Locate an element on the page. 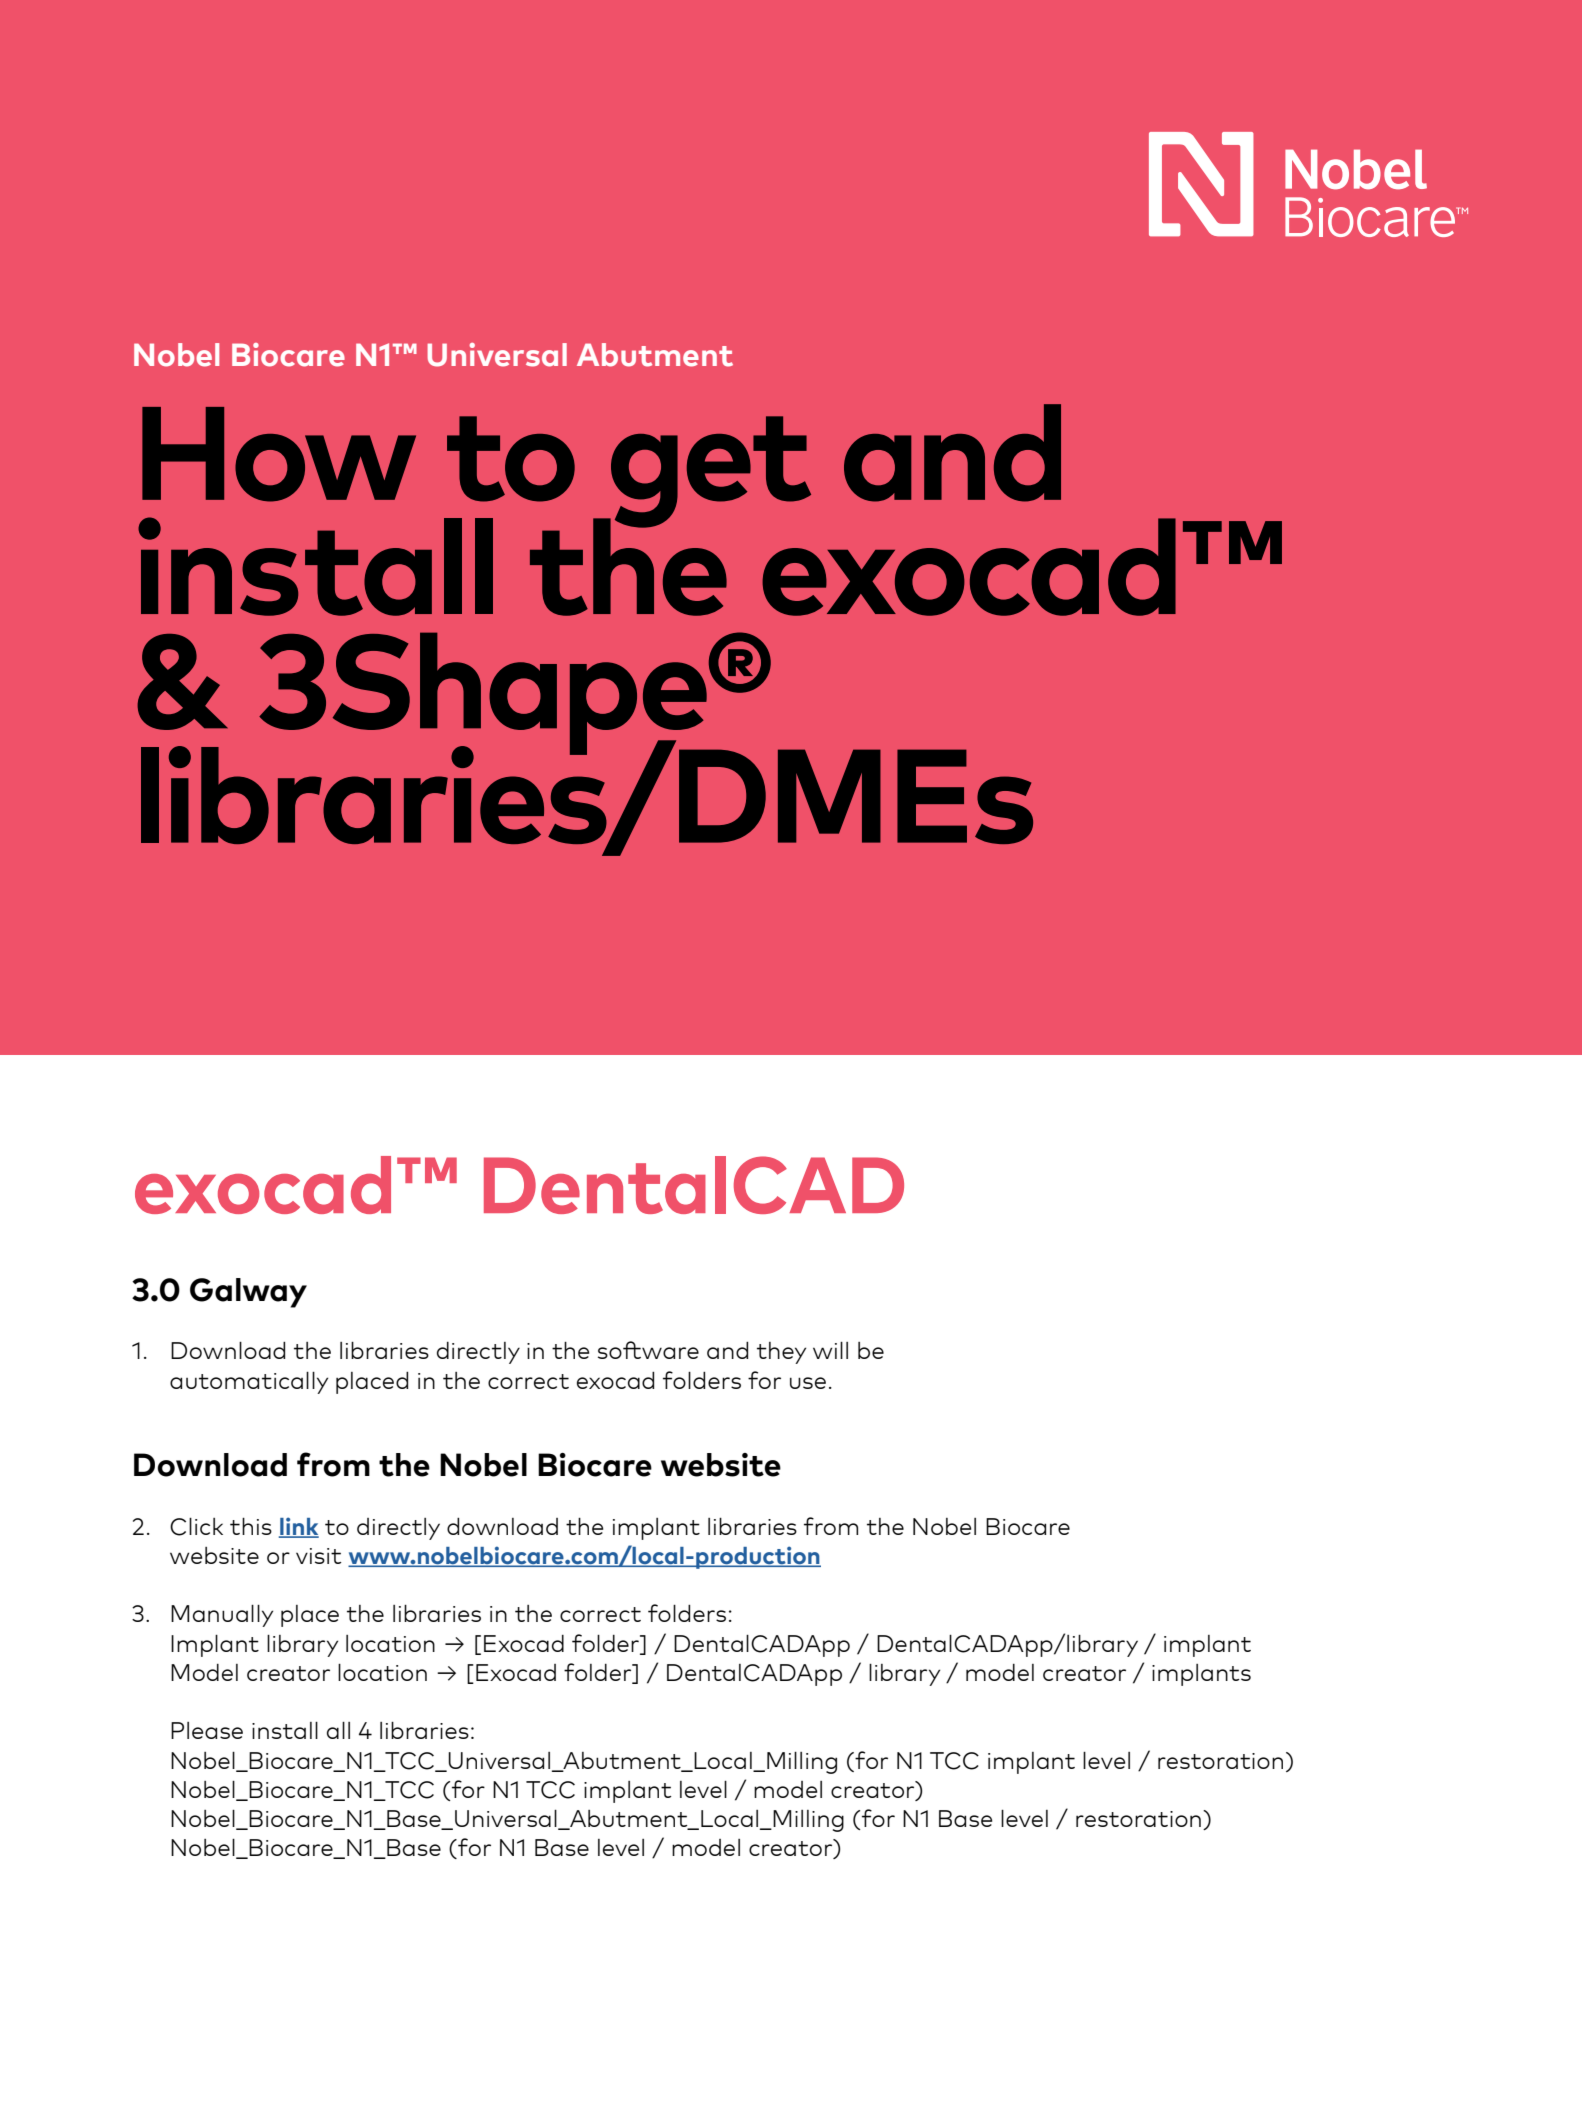 The width and height of the image is (1582, 2109). software is located at coordinates (648, 1350).
